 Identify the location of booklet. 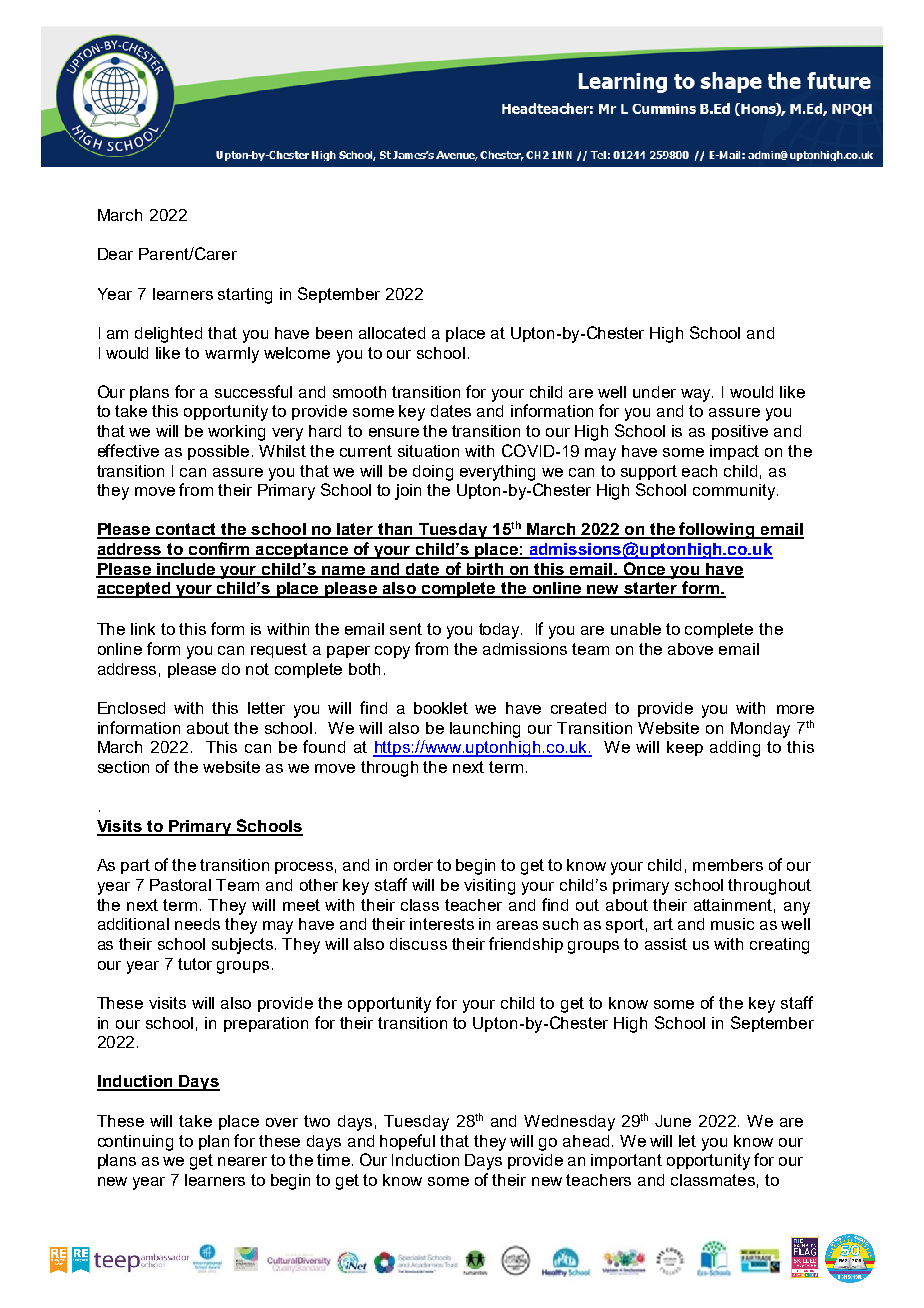
(441, 708).
